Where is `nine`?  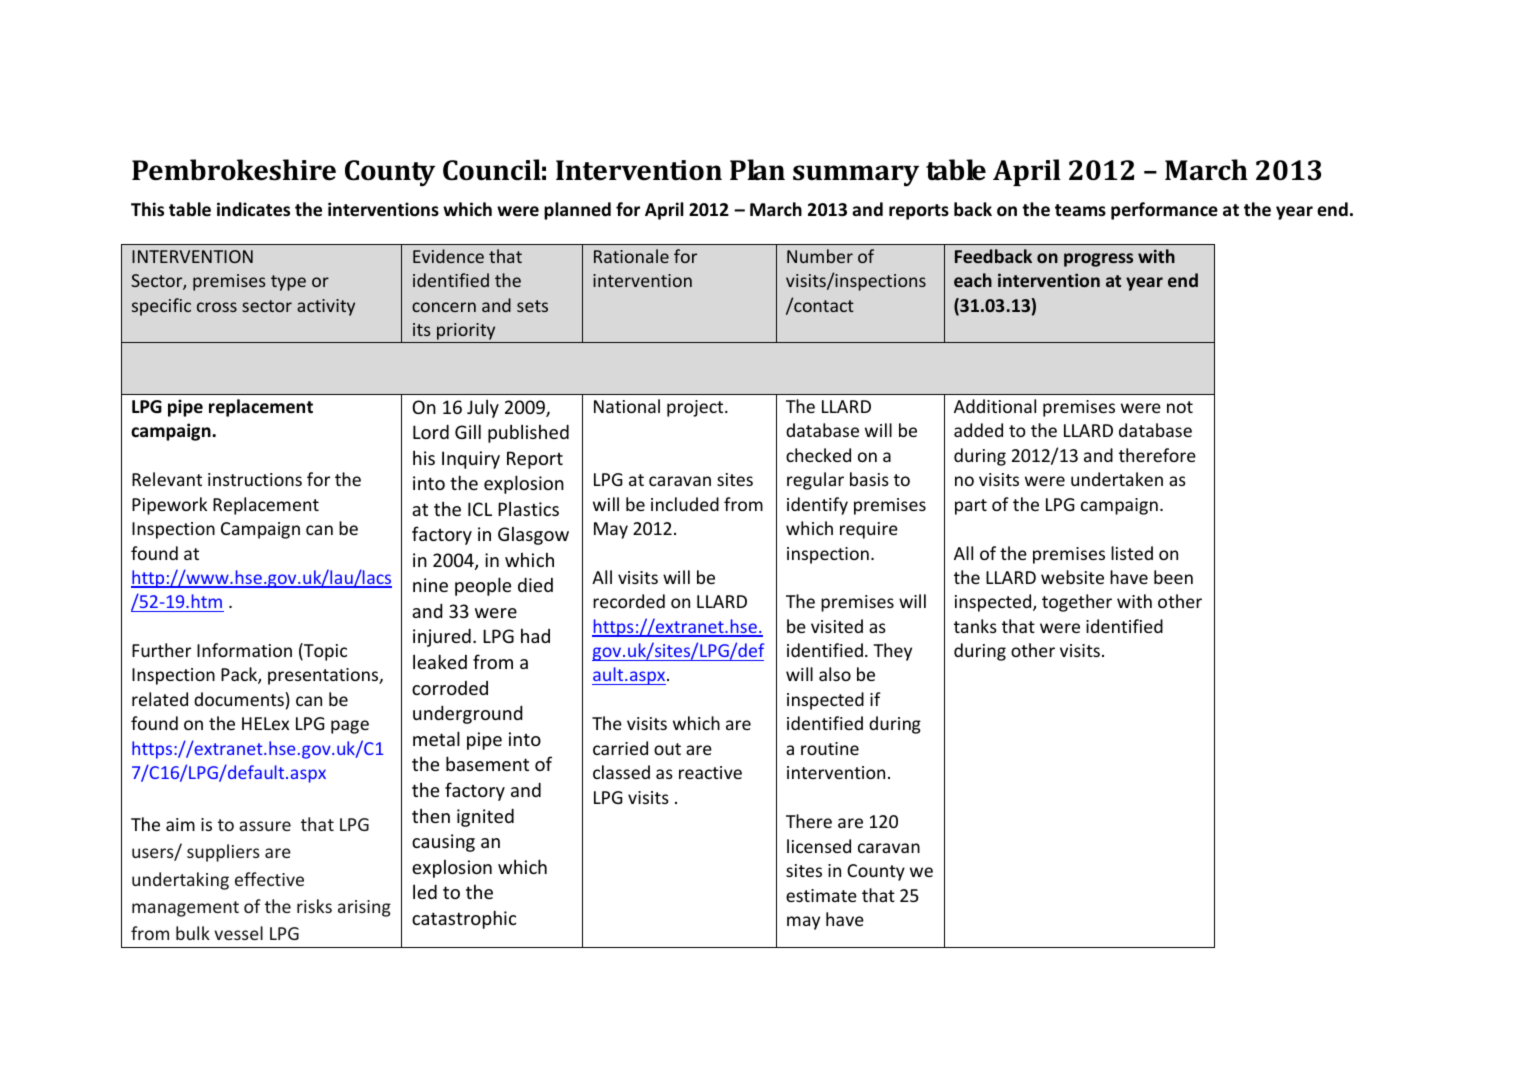
nine is located at coordinates (430, 585).
